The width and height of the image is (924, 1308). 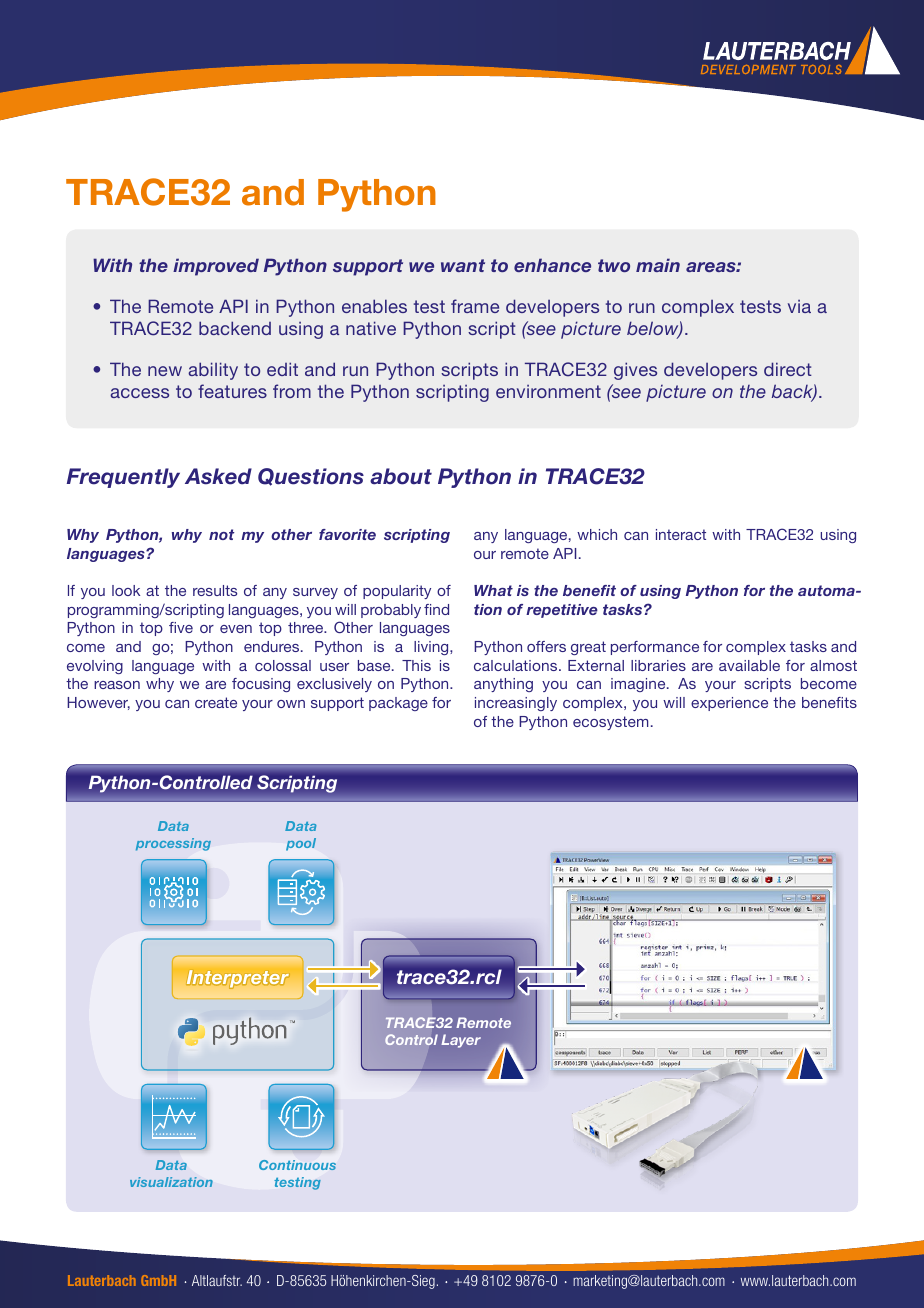 I want to click on pool, so click(x=301, y=844).
